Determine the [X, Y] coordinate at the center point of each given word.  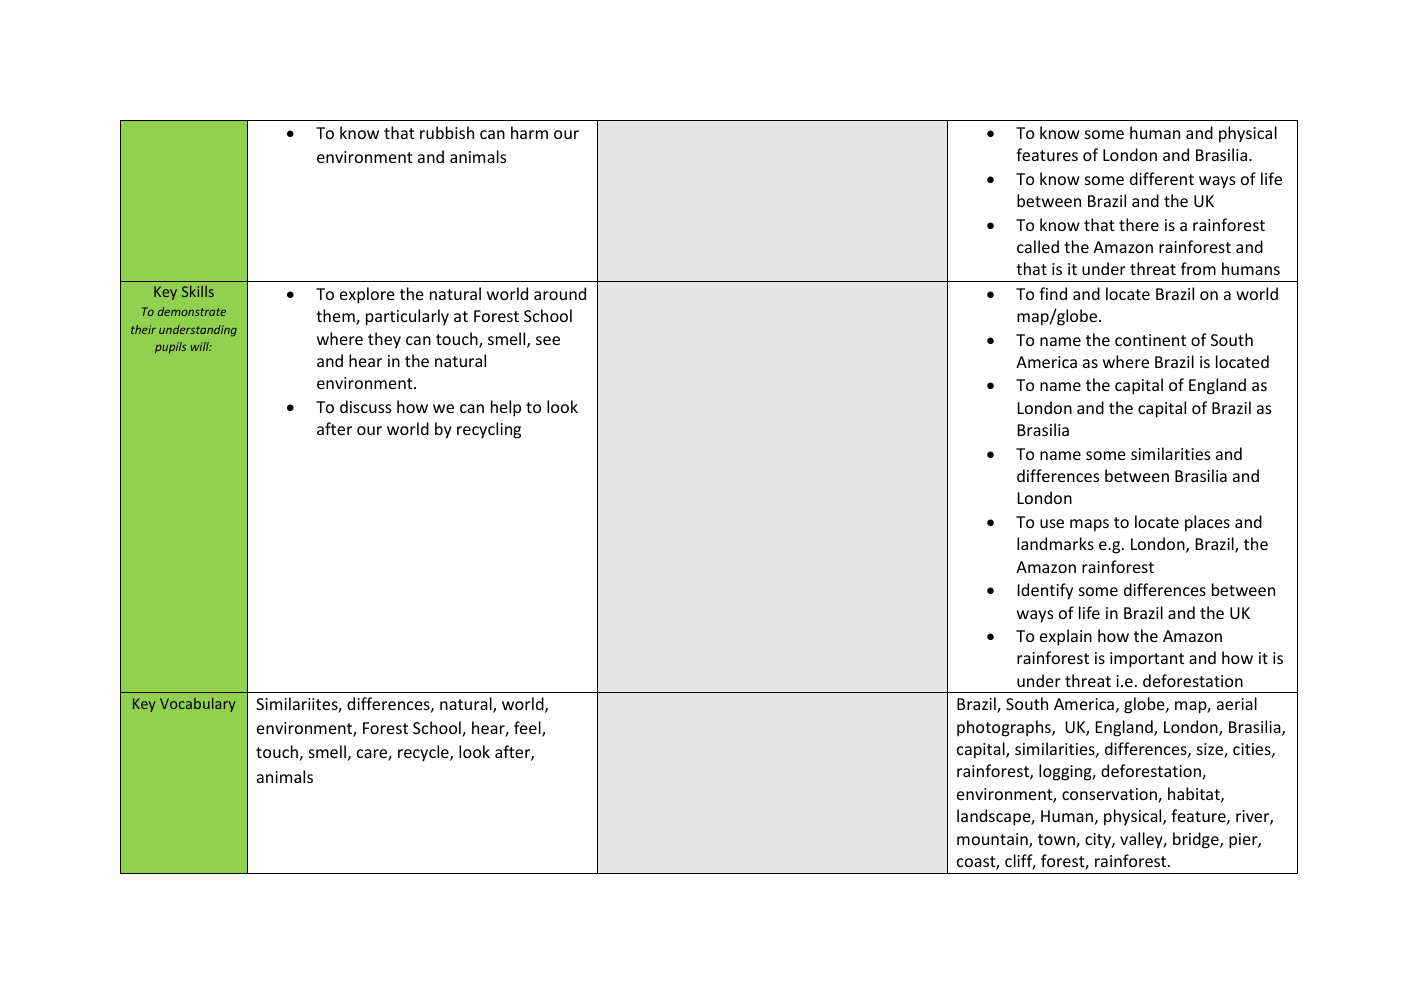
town [1057, 841]
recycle [424, 753]
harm [529, 132]
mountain [993, 840]
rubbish [447, 132]
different [1162, 178]
